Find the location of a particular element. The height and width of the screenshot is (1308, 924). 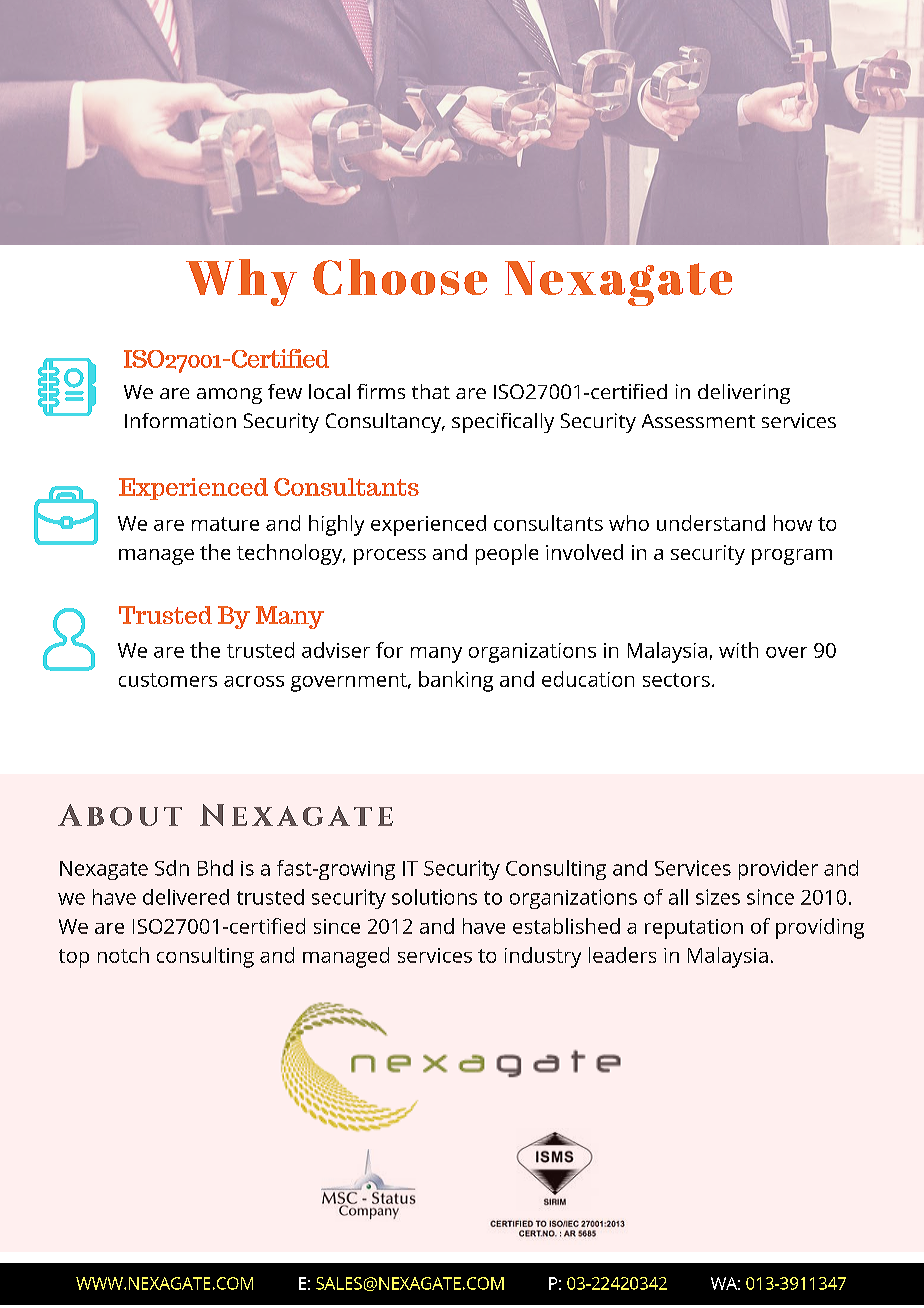

Why is located at coordinates (241, 282).
